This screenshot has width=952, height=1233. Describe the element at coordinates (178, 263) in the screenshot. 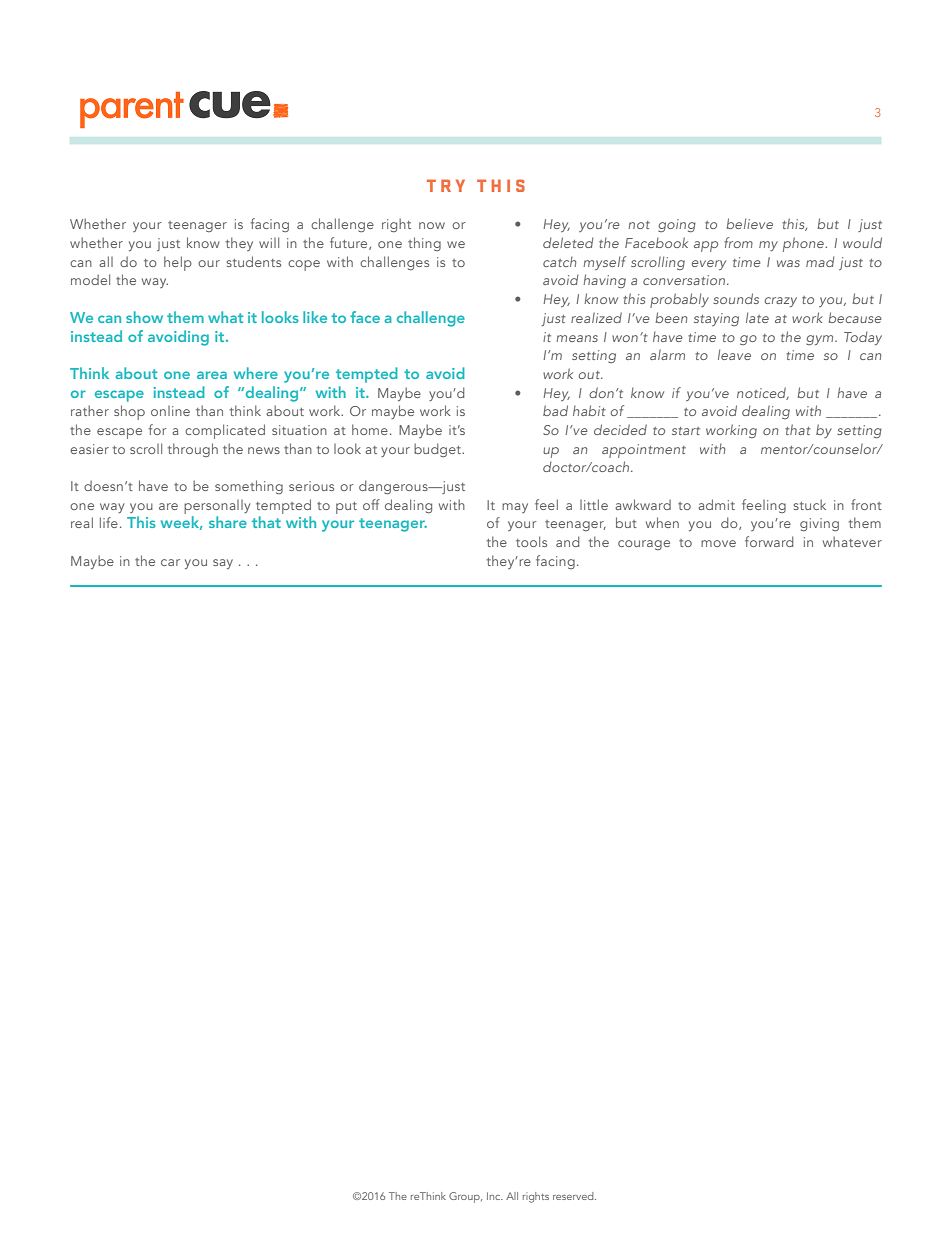

I see `help` at that location.
